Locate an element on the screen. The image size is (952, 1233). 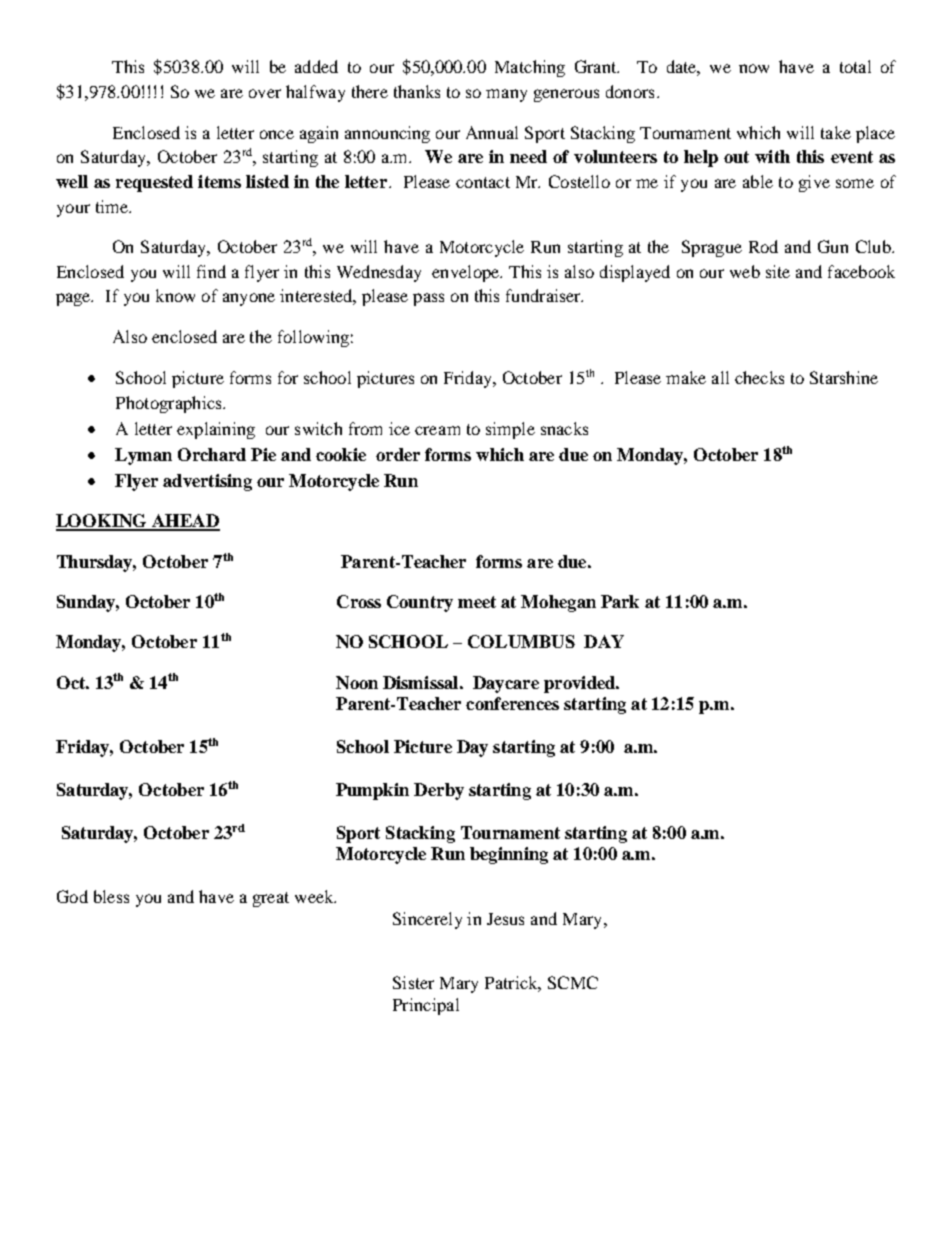
bless is located at coordinates (111, 896).
